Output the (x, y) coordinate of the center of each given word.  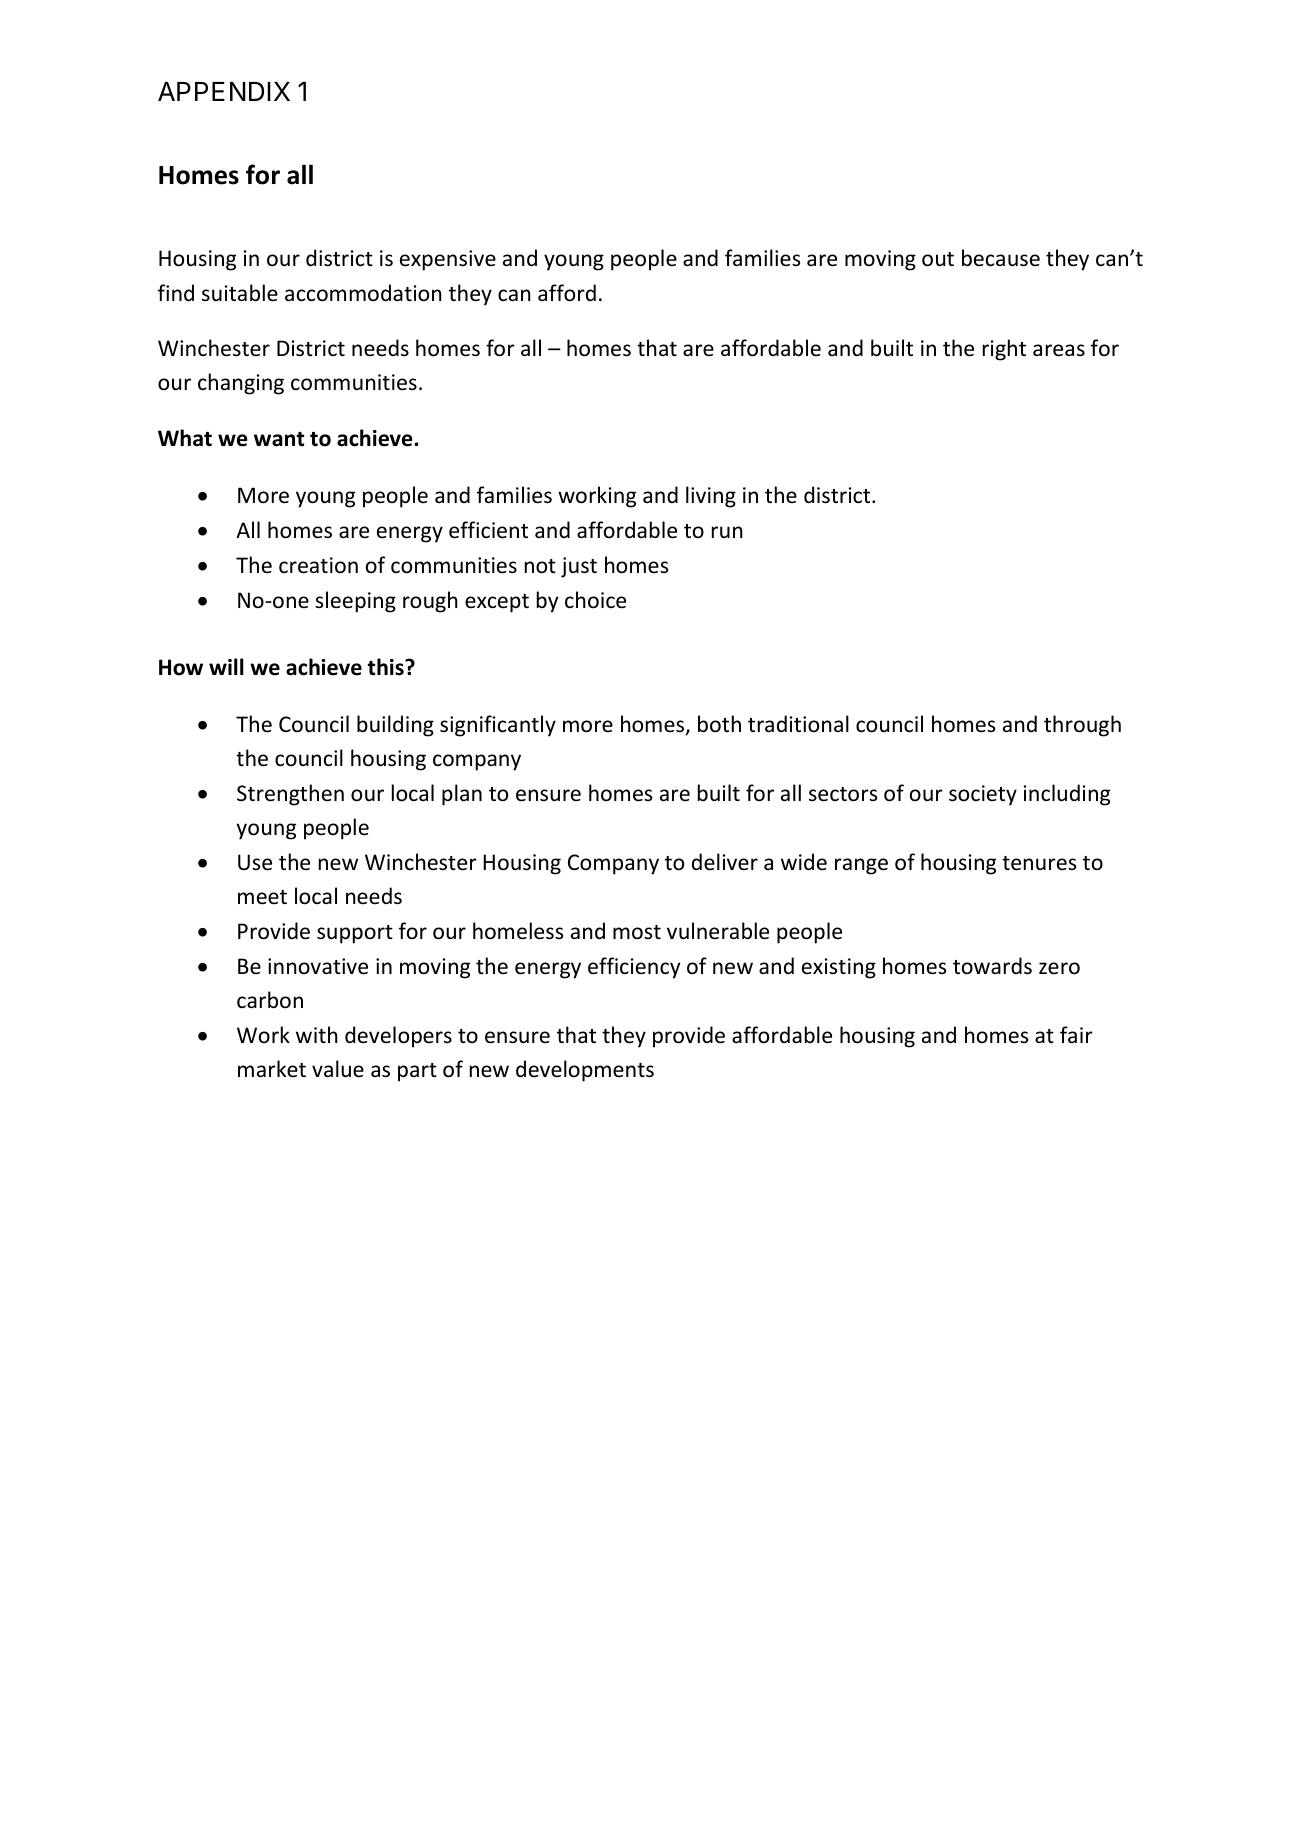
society (983, 795)
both (719, 724)
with (317, 1034)
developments (585, 1071)
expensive (448, 260)
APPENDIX (224, 91)
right (1004, 350)
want (279, 439)
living (711, 497)
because (1001, 258)
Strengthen (290, 795)
